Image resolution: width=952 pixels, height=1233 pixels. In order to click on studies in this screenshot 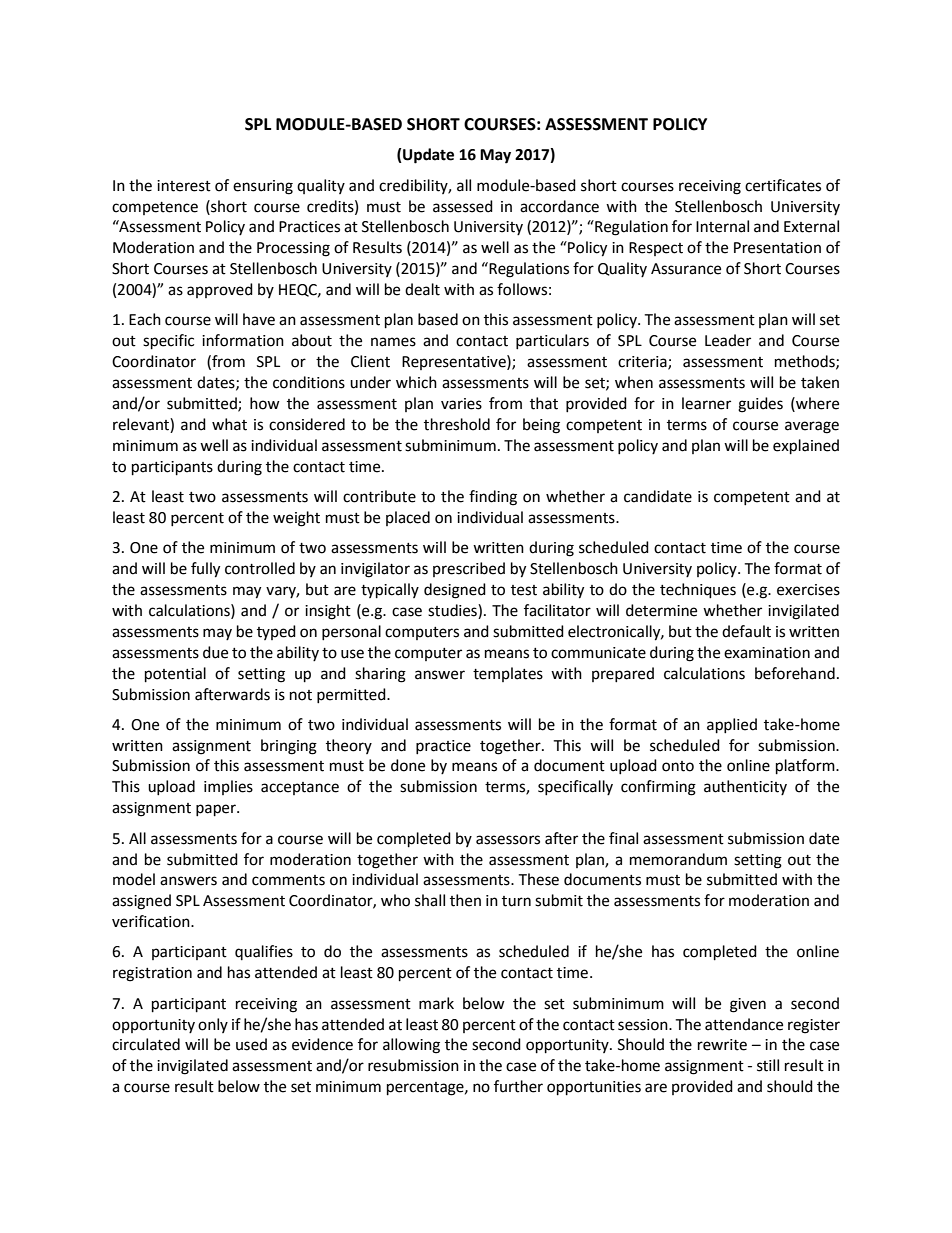, I will do `click(453, 610)`.
